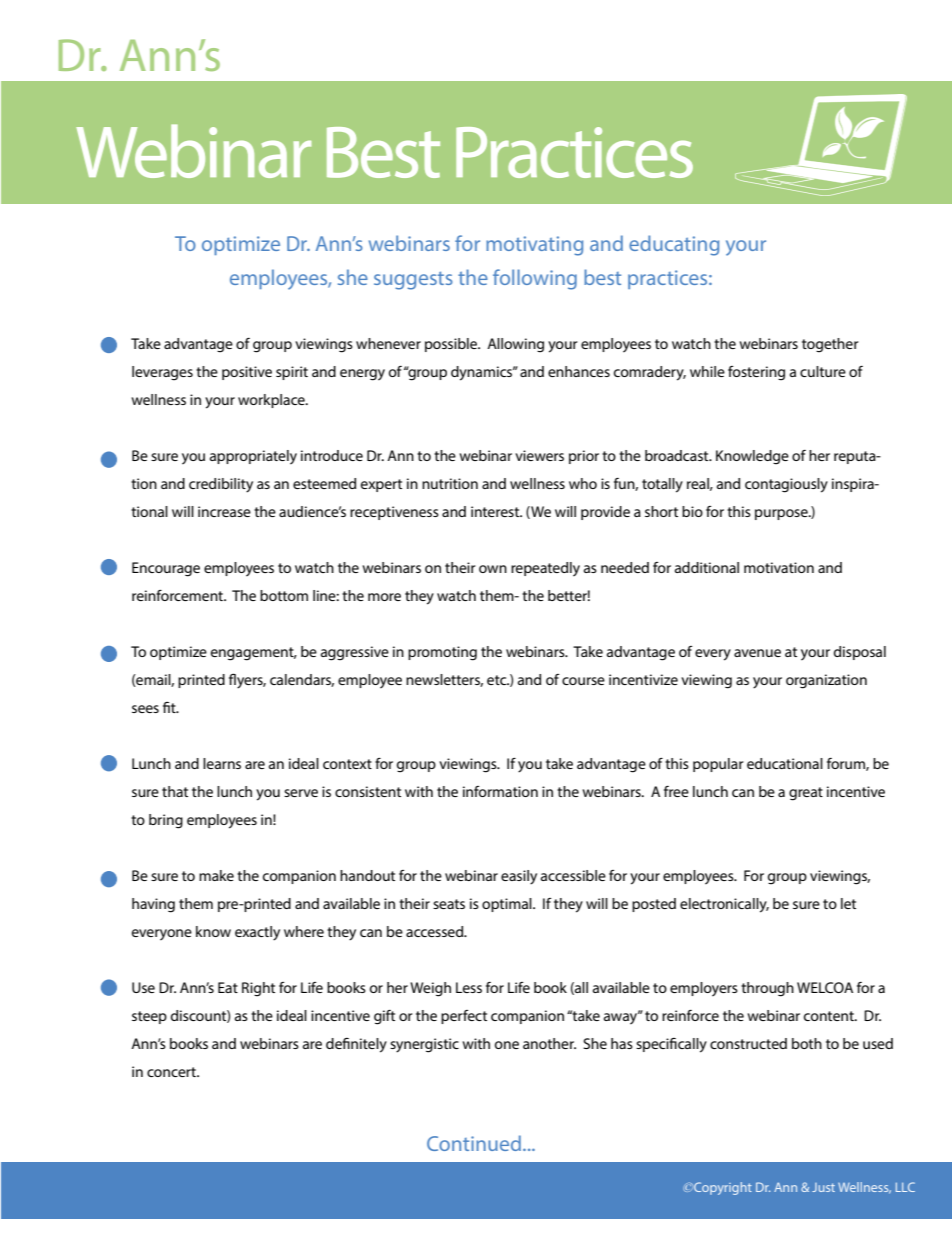 The width and height of the screenshot is (952, 1233). What do you see at coordinates (172, 1072) in the screenshot?
I see `concert` at bounding box center [172, 1072].
